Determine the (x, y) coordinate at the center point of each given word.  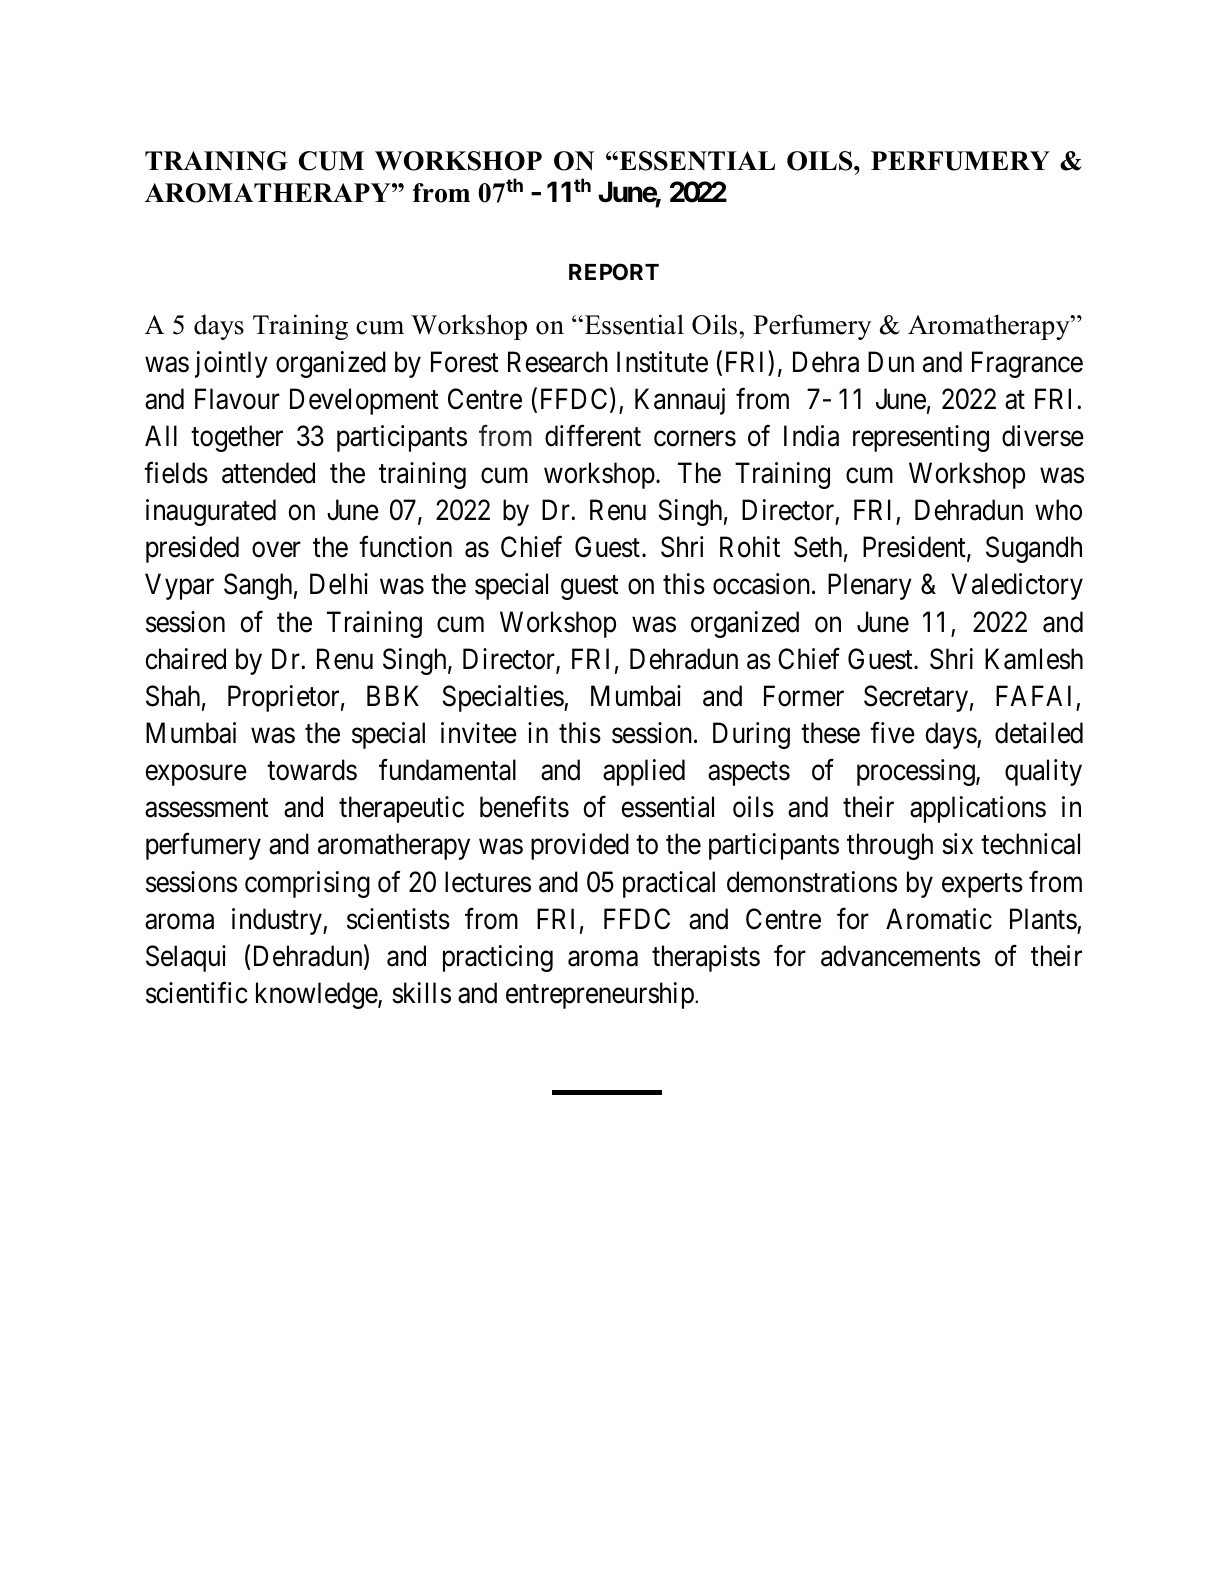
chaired (185, 659)
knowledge (317, 995)
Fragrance (1027, 364)
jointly (231, 364)
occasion (763, 584)
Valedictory (1017, 586)
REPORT (614, 272)
